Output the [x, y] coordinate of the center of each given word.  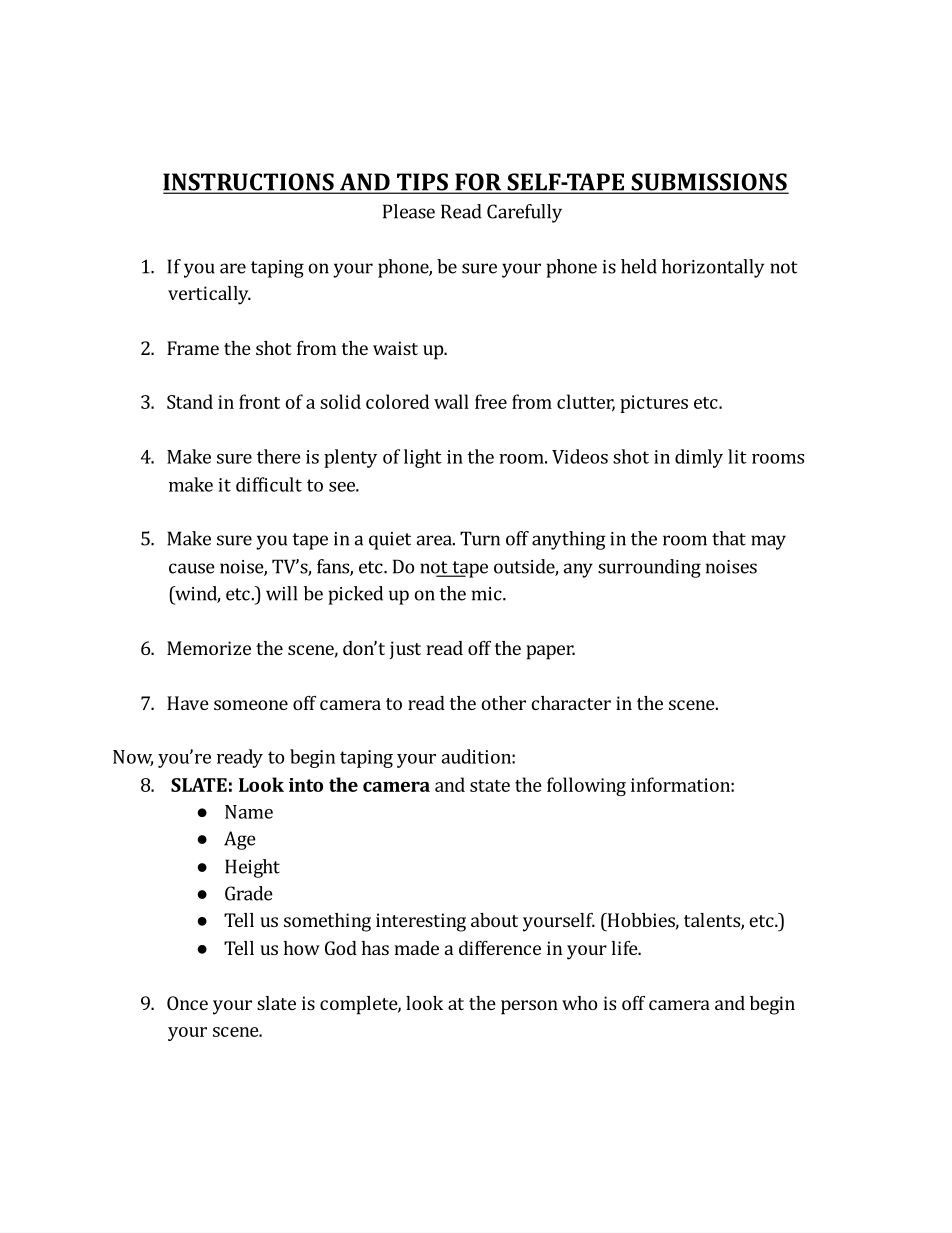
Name [249, 812]
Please [409, 211]
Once [187, 1003]
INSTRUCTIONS [249, 183]
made [416, 948]
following [586, 786]
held [639, 266]
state [490, 786]
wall [451, 401]
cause [192, 568]
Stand [190, 401]
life [625, 948]
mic [488, 594]
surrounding [649, 568]
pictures [654, 404]
